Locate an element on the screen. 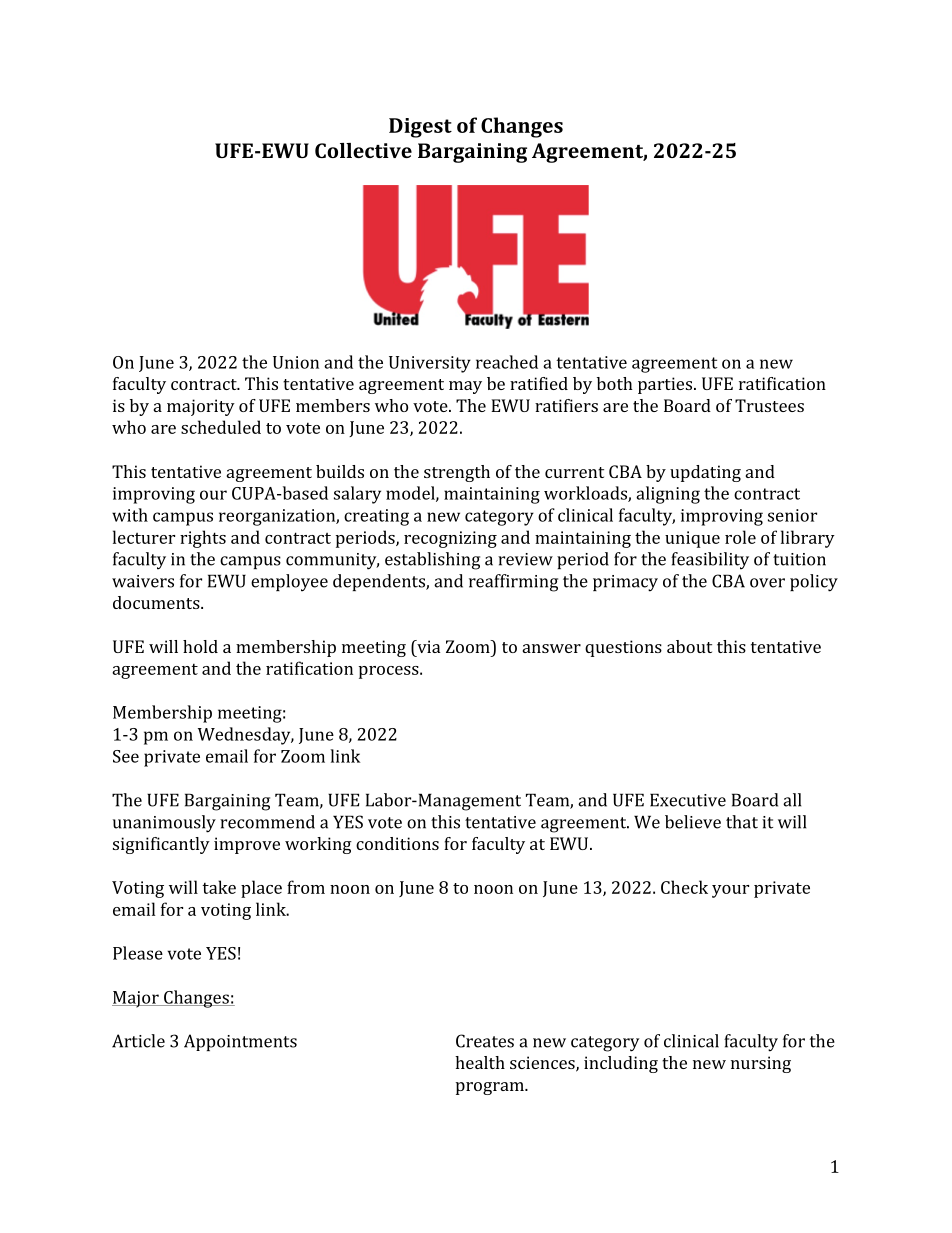 This screenshot has height=1233, width=952. nursing is located at coordinates (761, 1064).
